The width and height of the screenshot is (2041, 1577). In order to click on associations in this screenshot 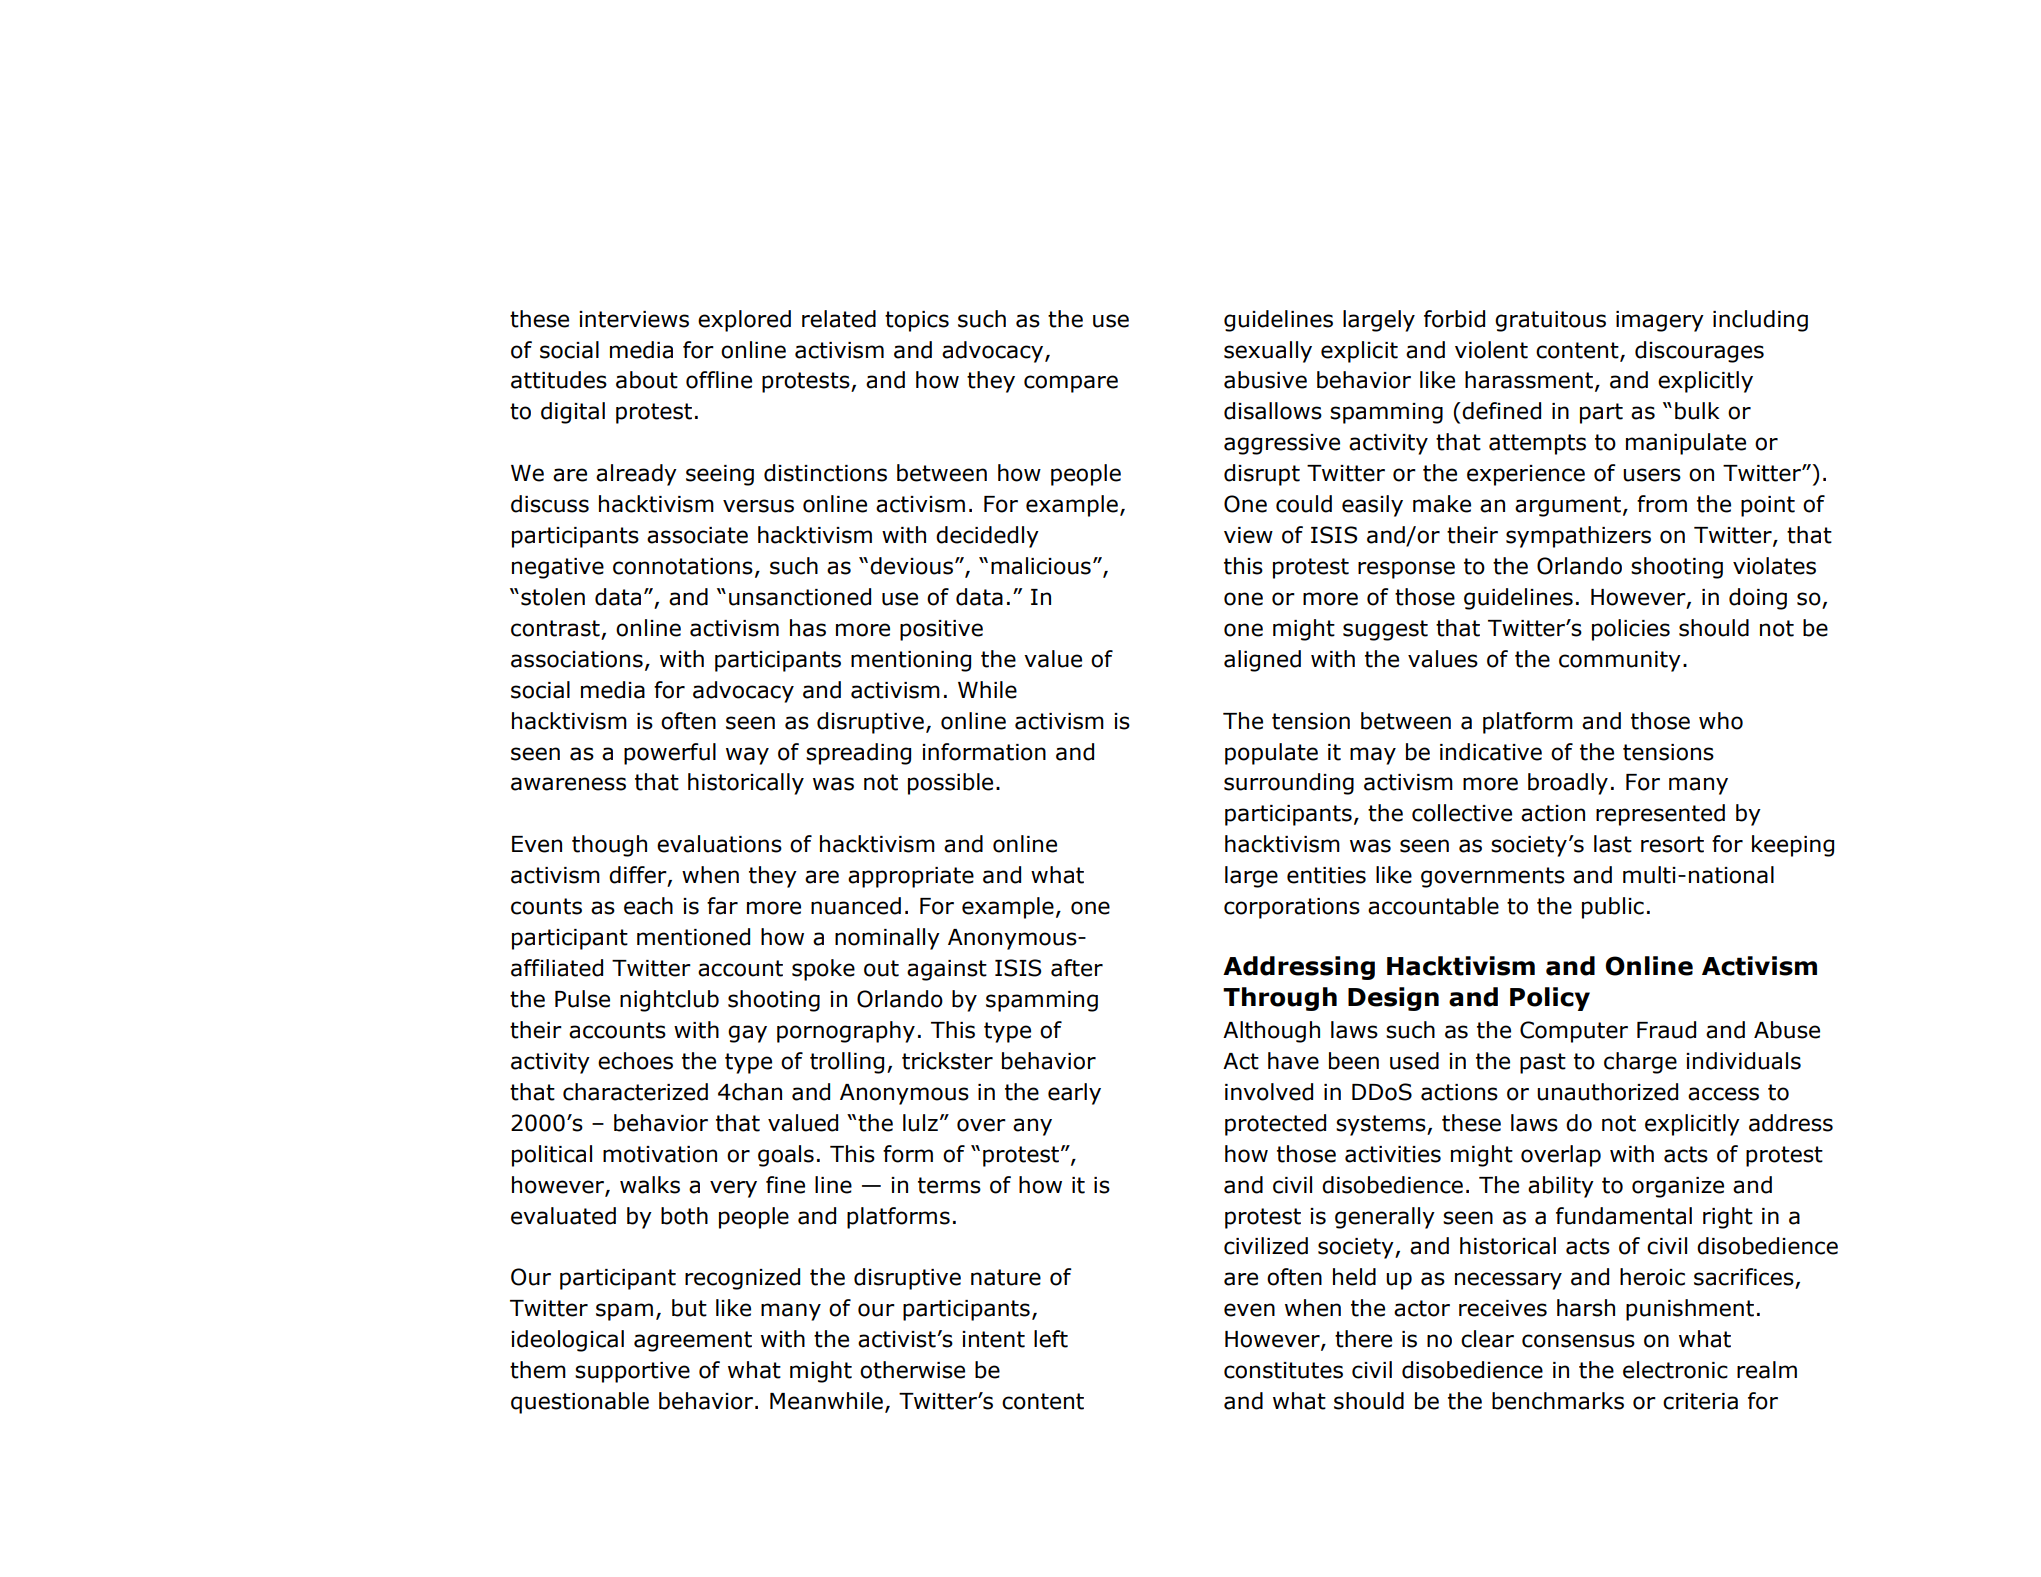, I will do `click(577, 659)`.
